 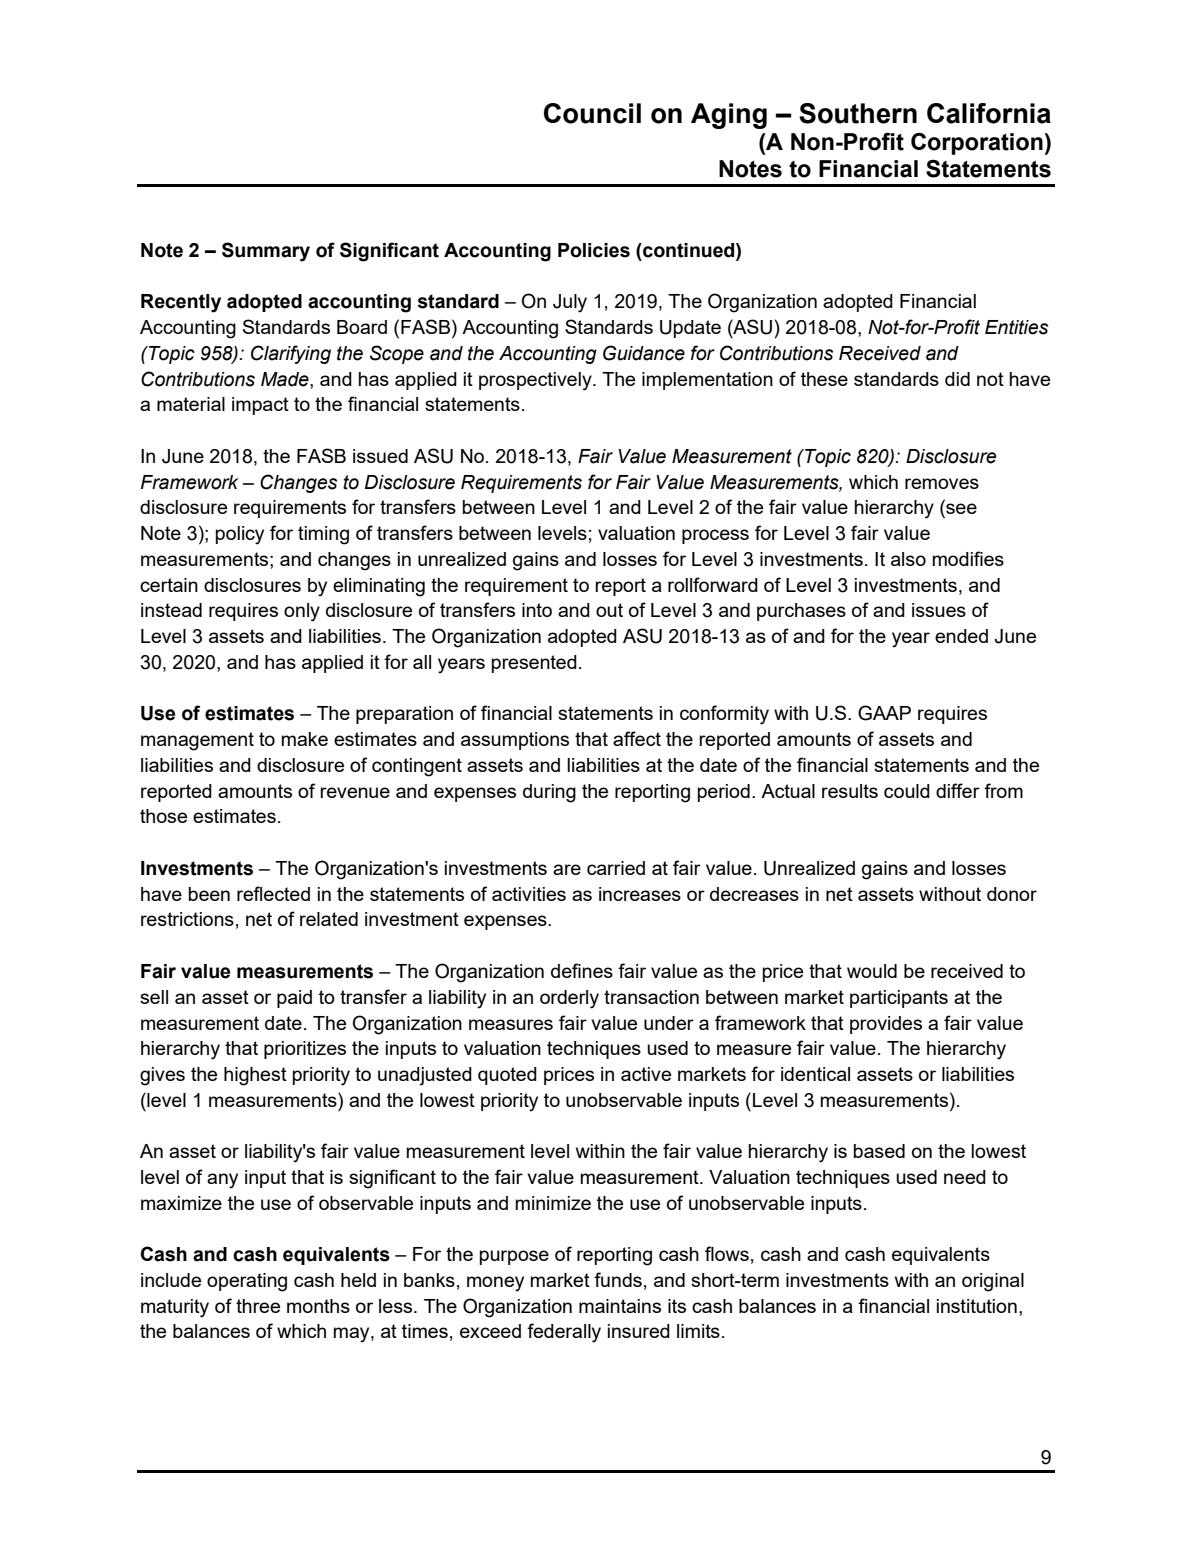 I want to click on Corporation, so click(x=977, y=144).
